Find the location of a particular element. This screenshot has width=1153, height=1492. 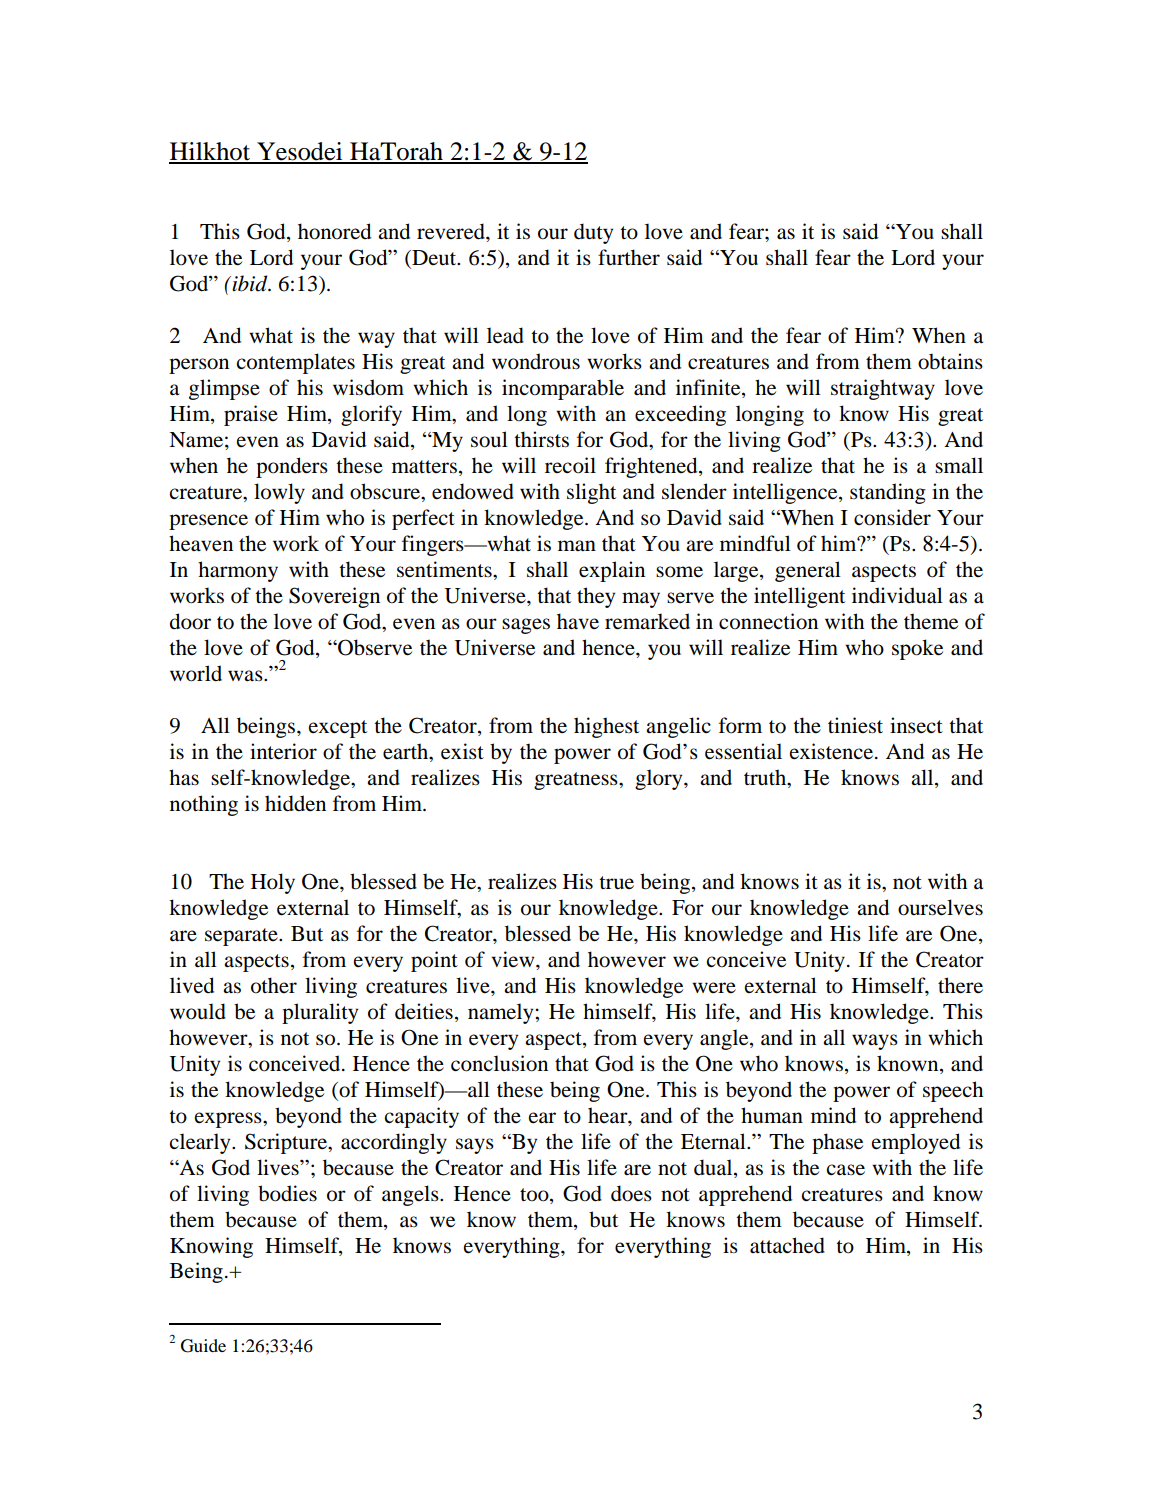

Guide is located at coordinates (203, 1346).
